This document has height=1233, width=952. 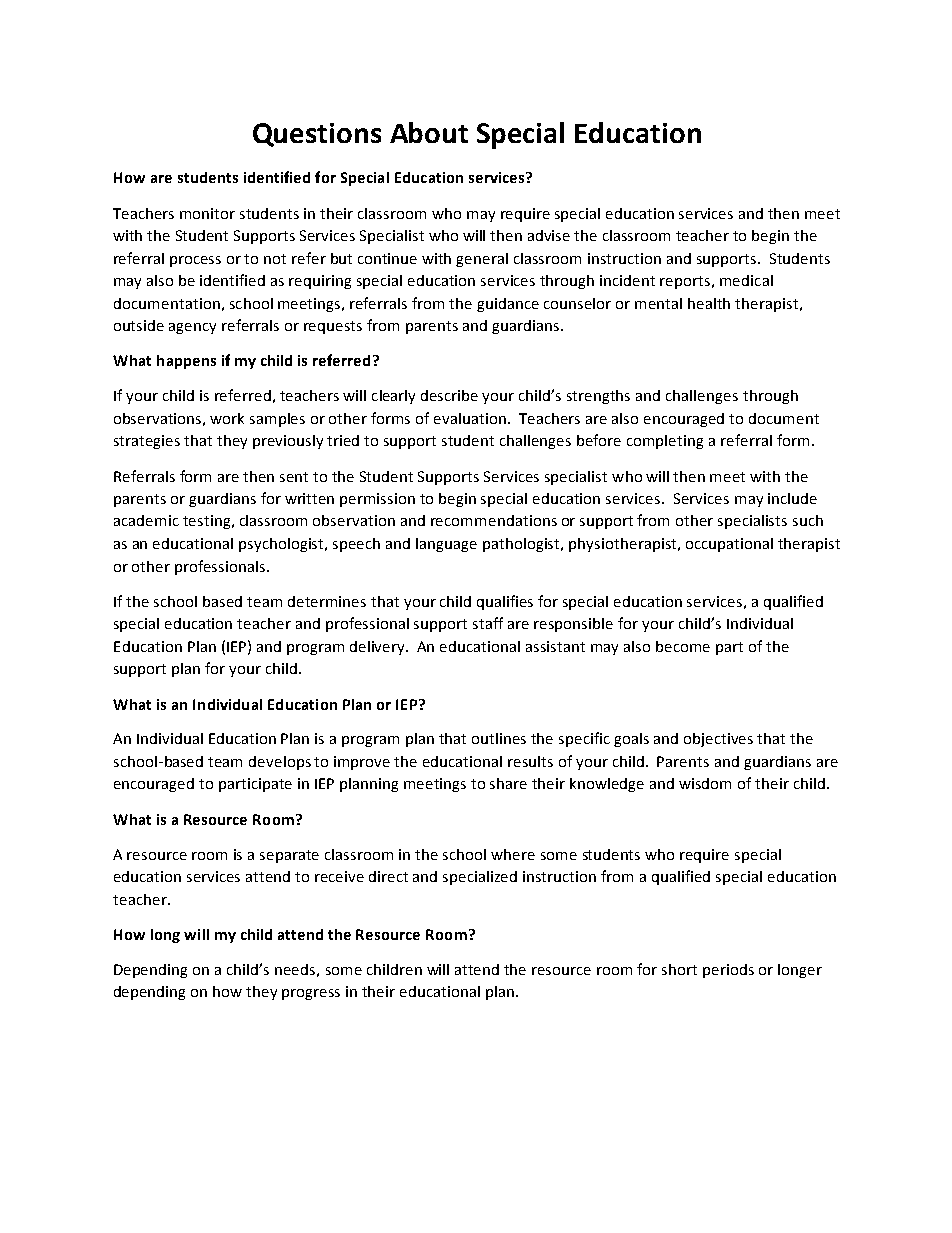 What do you see at coordinates (446, 545) in the document?
I see `language` at bounding box center [446, 545].
